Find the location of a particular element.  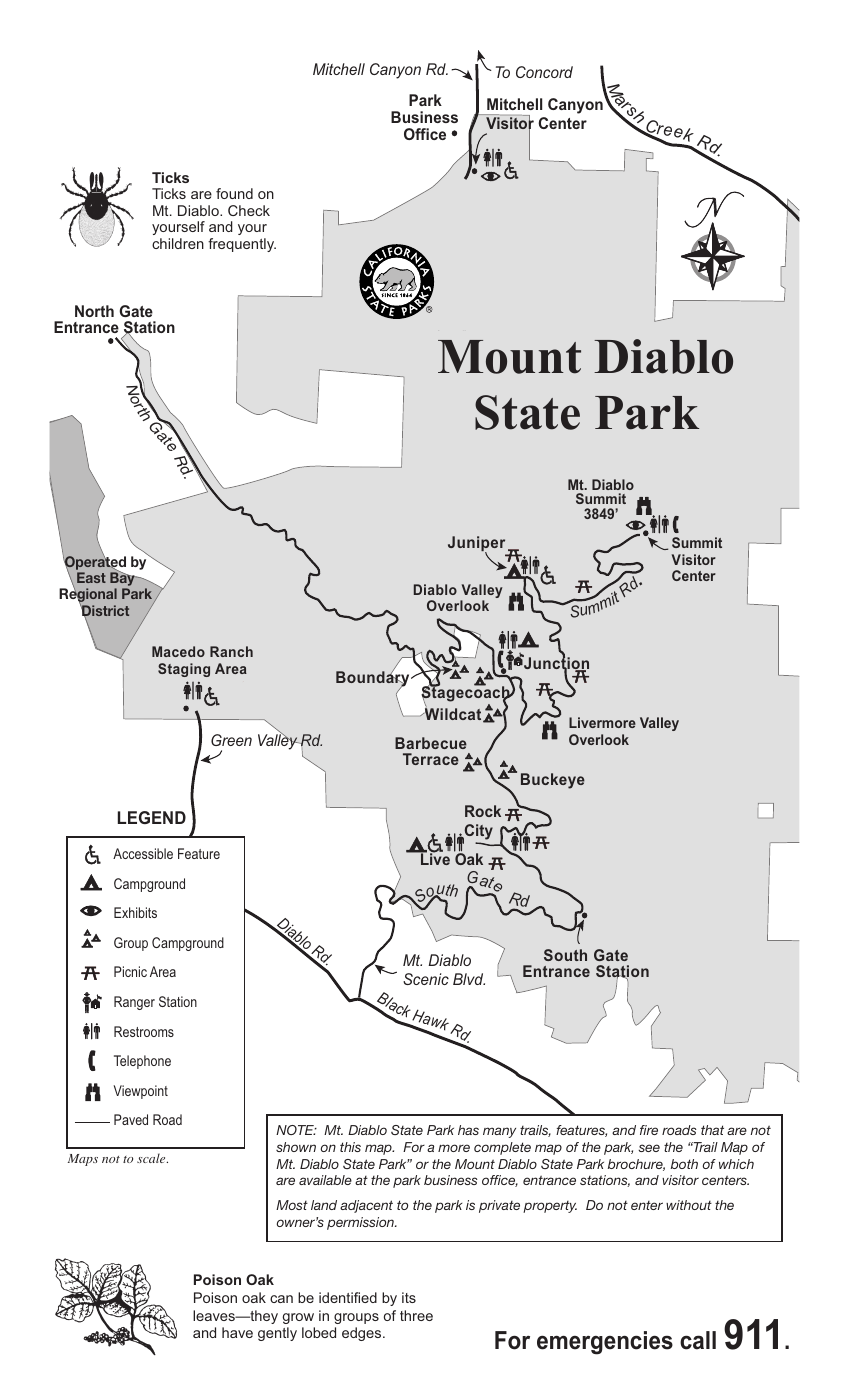

East is located at coordinates (91, 577).
